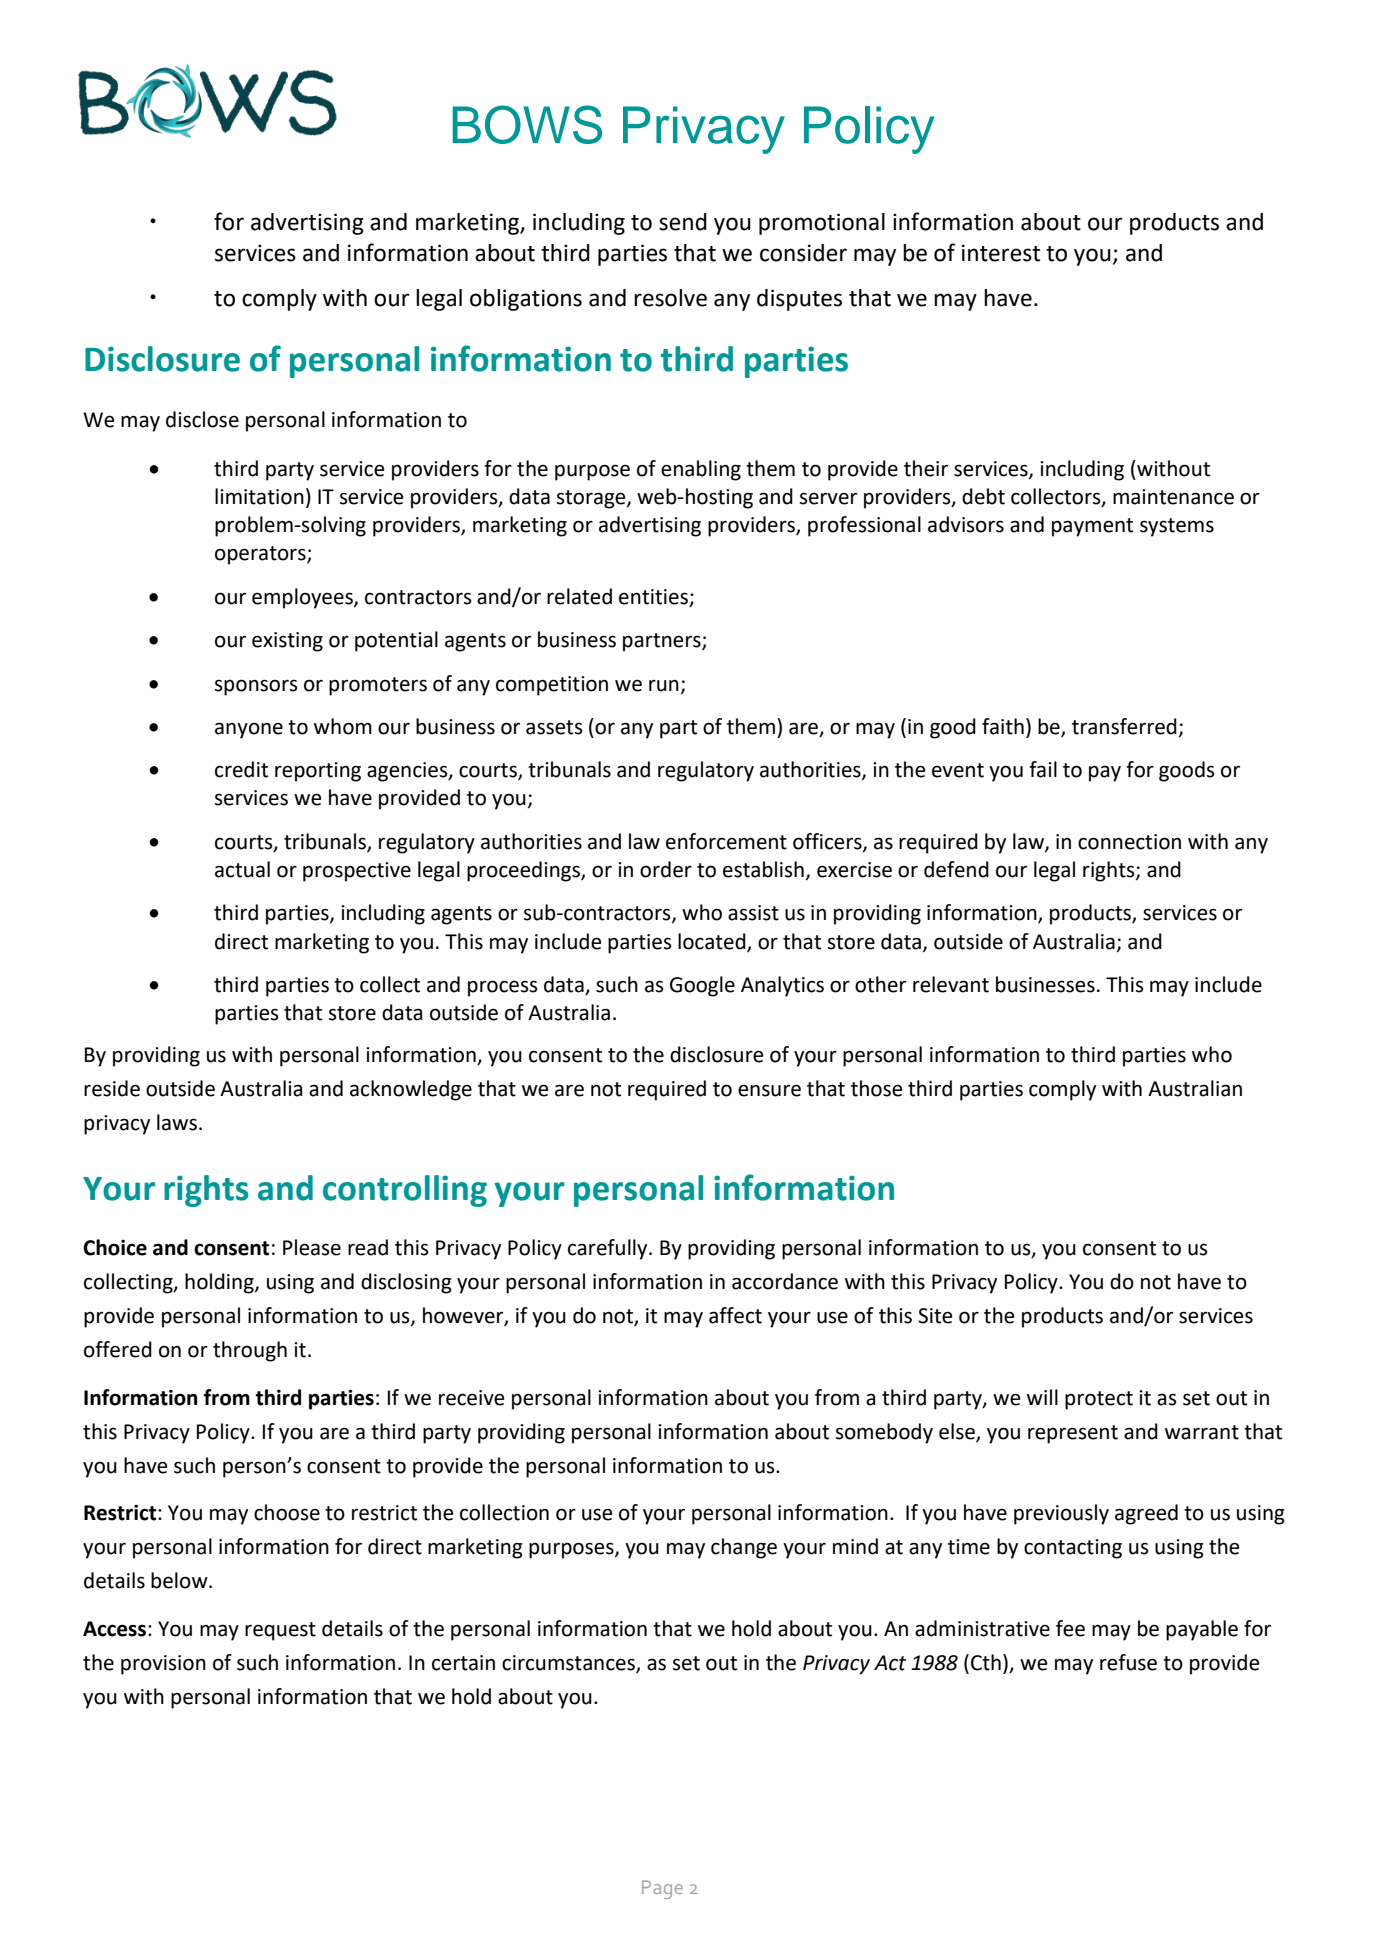  I want to click on provision, so click(163, 1665).
